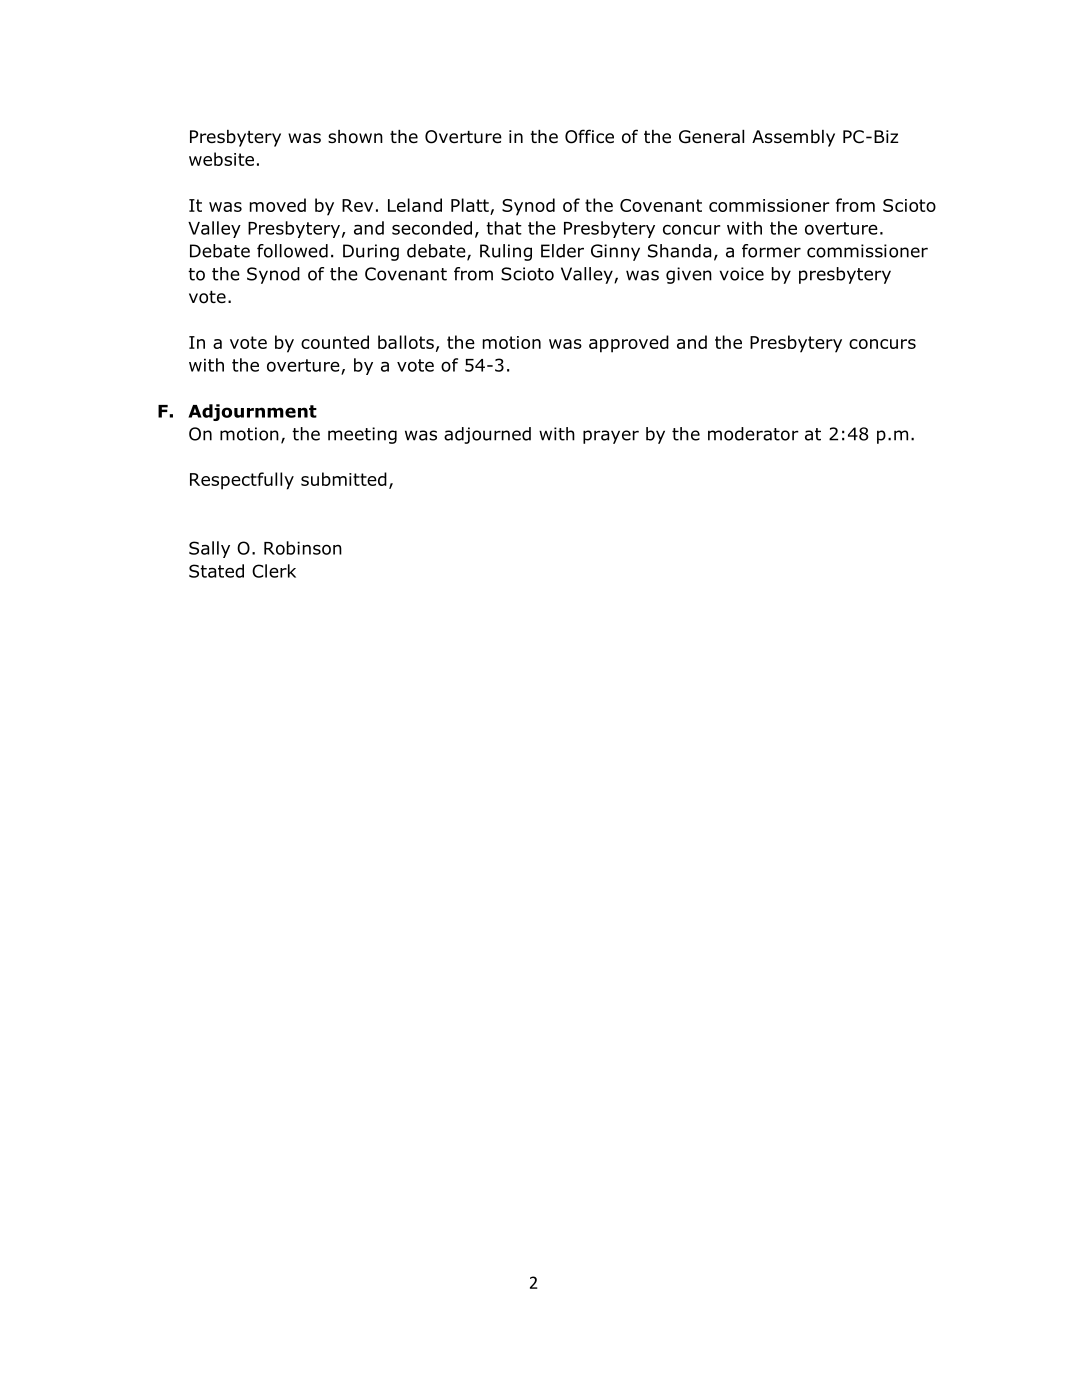 The image size is (1067, 1380). What do you see at coordinates (274, 571) in the screenshot?
I see `Clerk` at bounding box center [274, 571].
